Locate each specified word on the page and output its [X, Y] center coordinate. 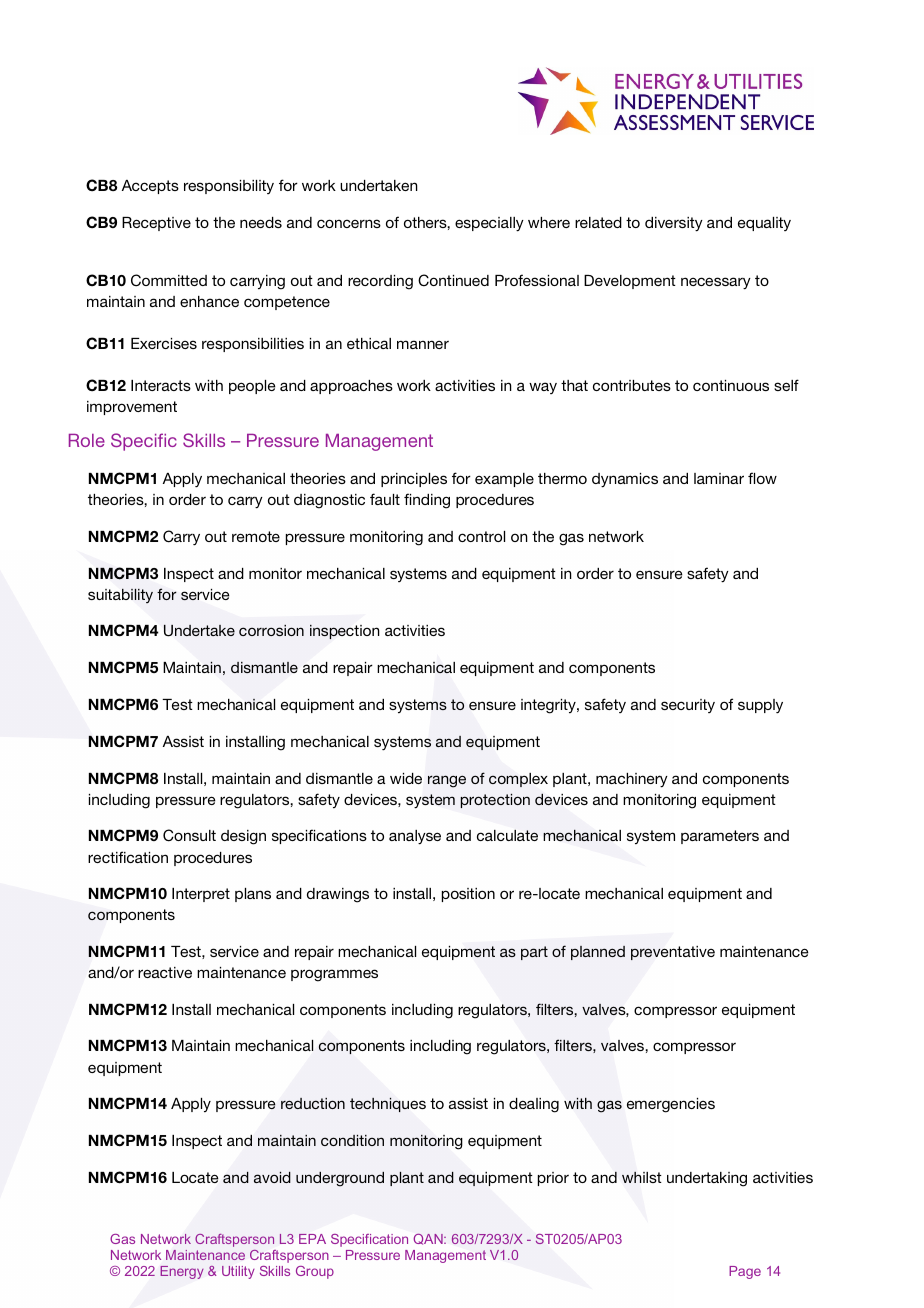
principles [414, 480]
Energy [182, 1272]
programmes [334, 975]
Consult [189, 835]
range [447, 781]
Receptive [156, 224]
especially [489, 224]
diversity [674, 224]
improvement [132, 408]
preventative [673, 953]
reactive [165, 972]
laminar [719, 478]
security [688, 706]
